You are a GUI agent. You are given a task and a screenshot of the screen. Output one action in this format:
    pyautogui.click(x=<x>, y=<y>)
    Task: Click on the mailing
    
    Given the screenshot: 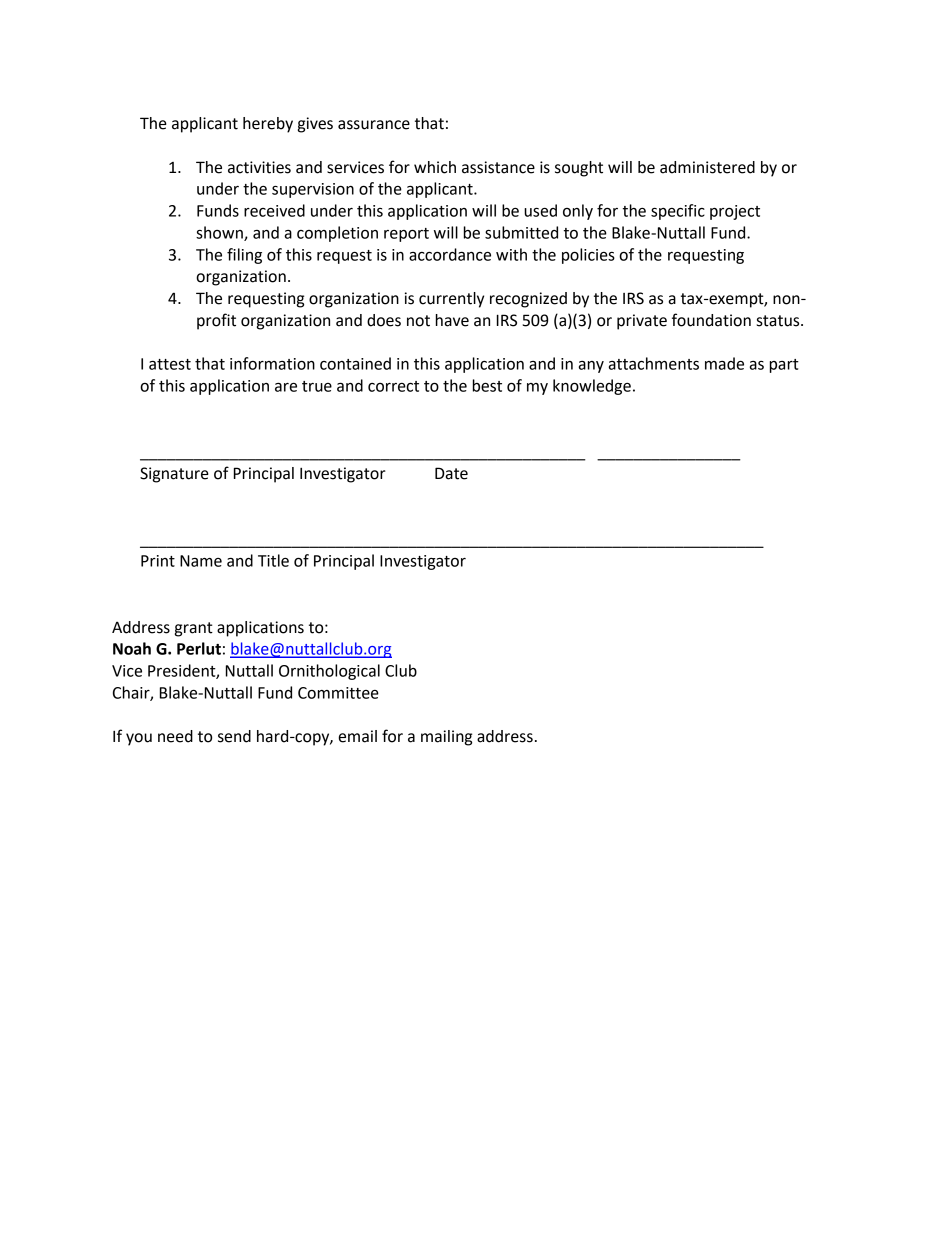 What is the action you would take?
    pyautogui.click(x=446, y=738)
